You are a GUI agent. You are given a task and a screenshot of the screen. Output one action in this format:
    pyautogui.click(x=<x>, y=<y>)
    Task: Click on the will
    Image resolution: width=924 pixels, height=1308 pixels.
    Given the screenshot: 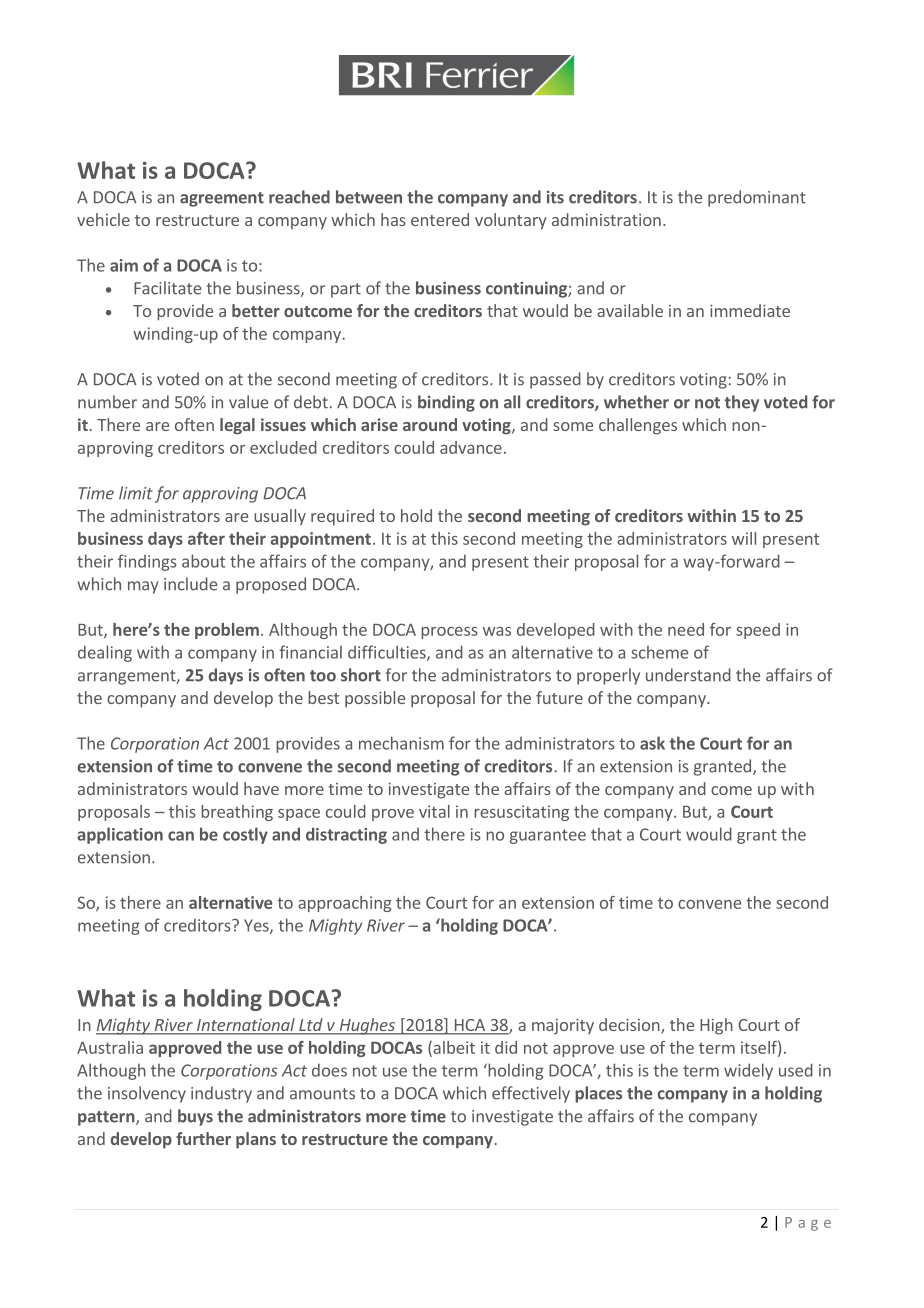 What is the action you would take?
    pyautogui.click(x=744, y=538)
